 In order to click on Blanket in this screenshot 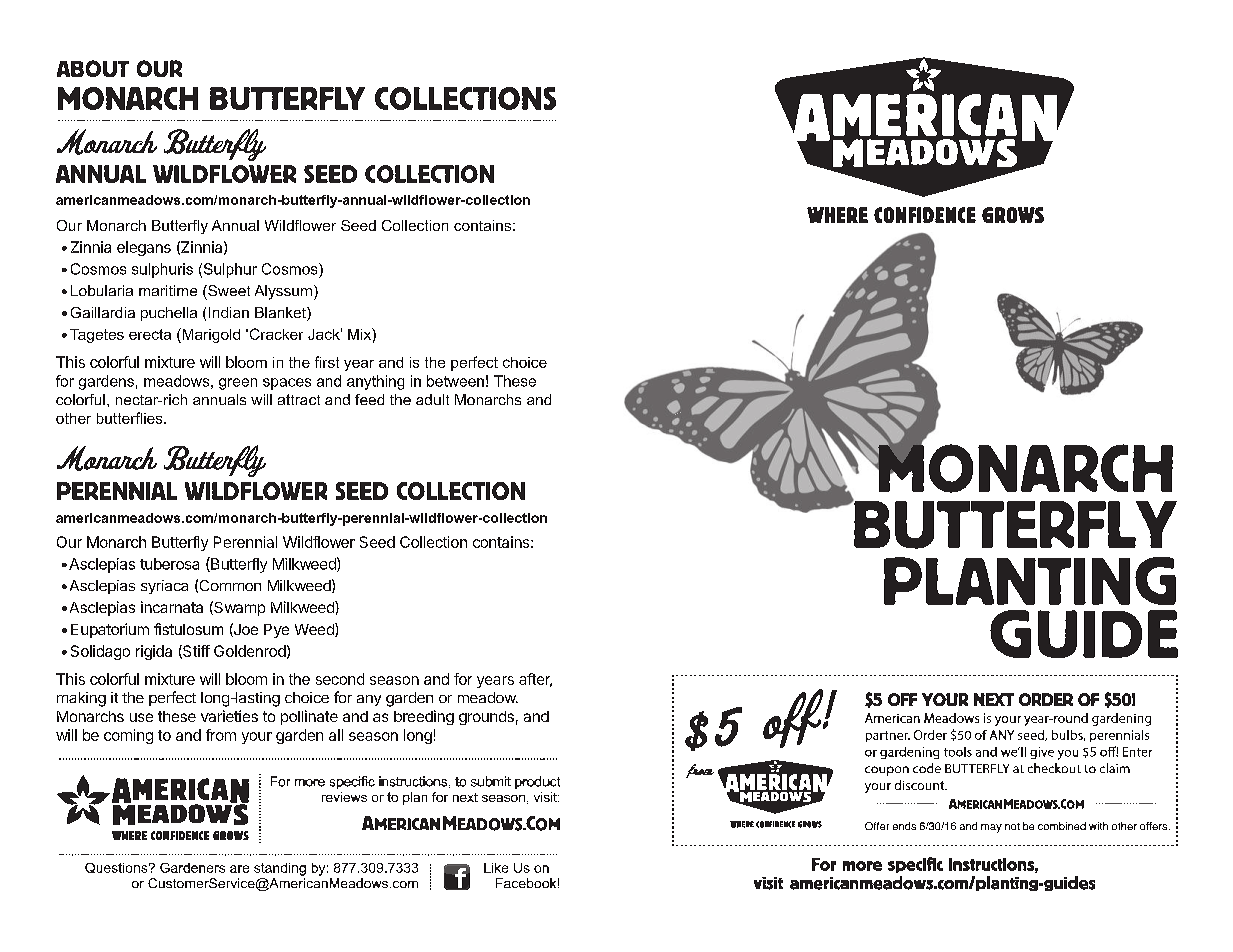, I will do `click(281, 314)`.
